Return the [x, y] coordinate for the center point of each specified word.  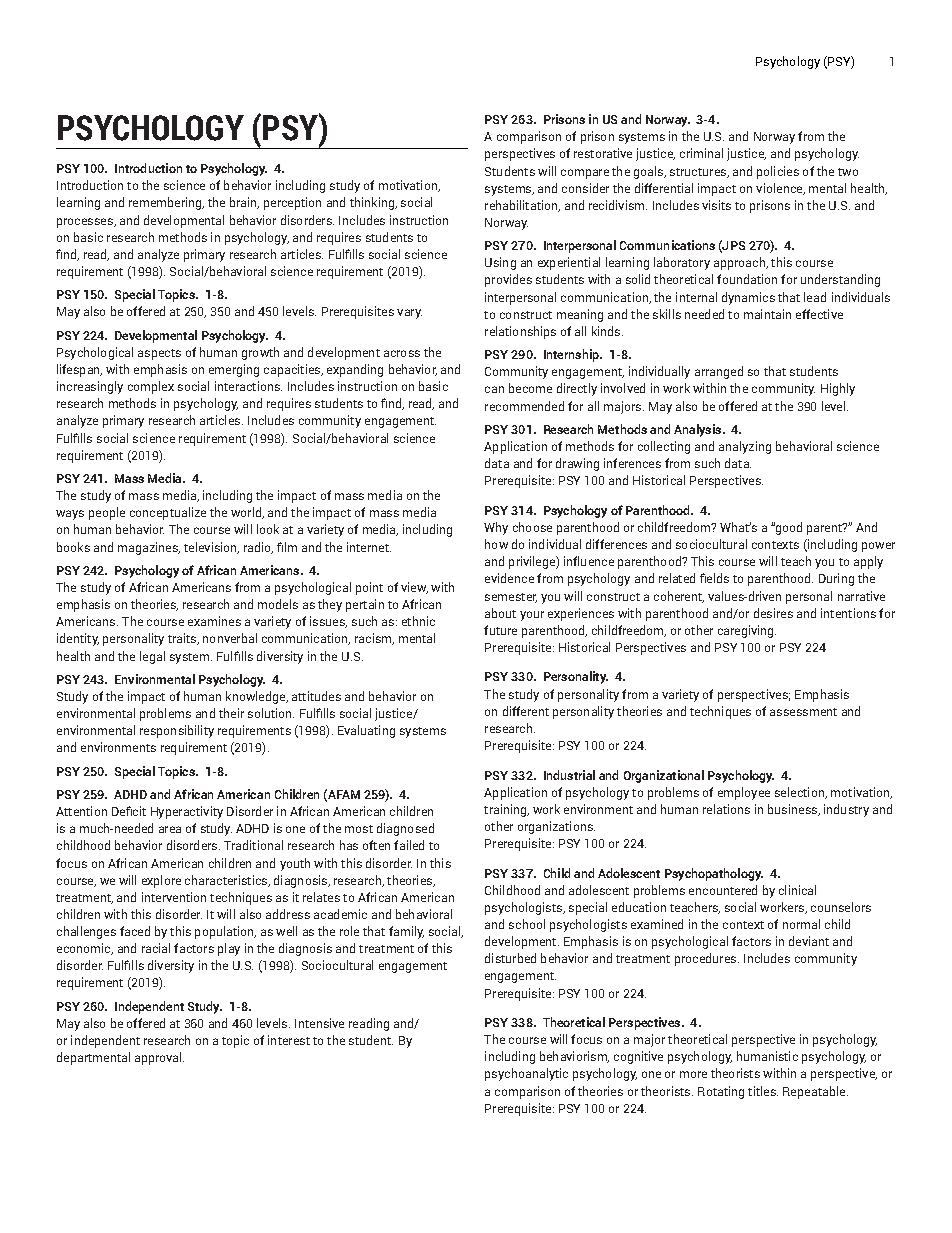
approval [159, 1058]
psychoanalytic [526, 1074]
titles [763, 1091]
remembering [166, 203]
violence [780, 189]
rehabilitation [522, 206]
